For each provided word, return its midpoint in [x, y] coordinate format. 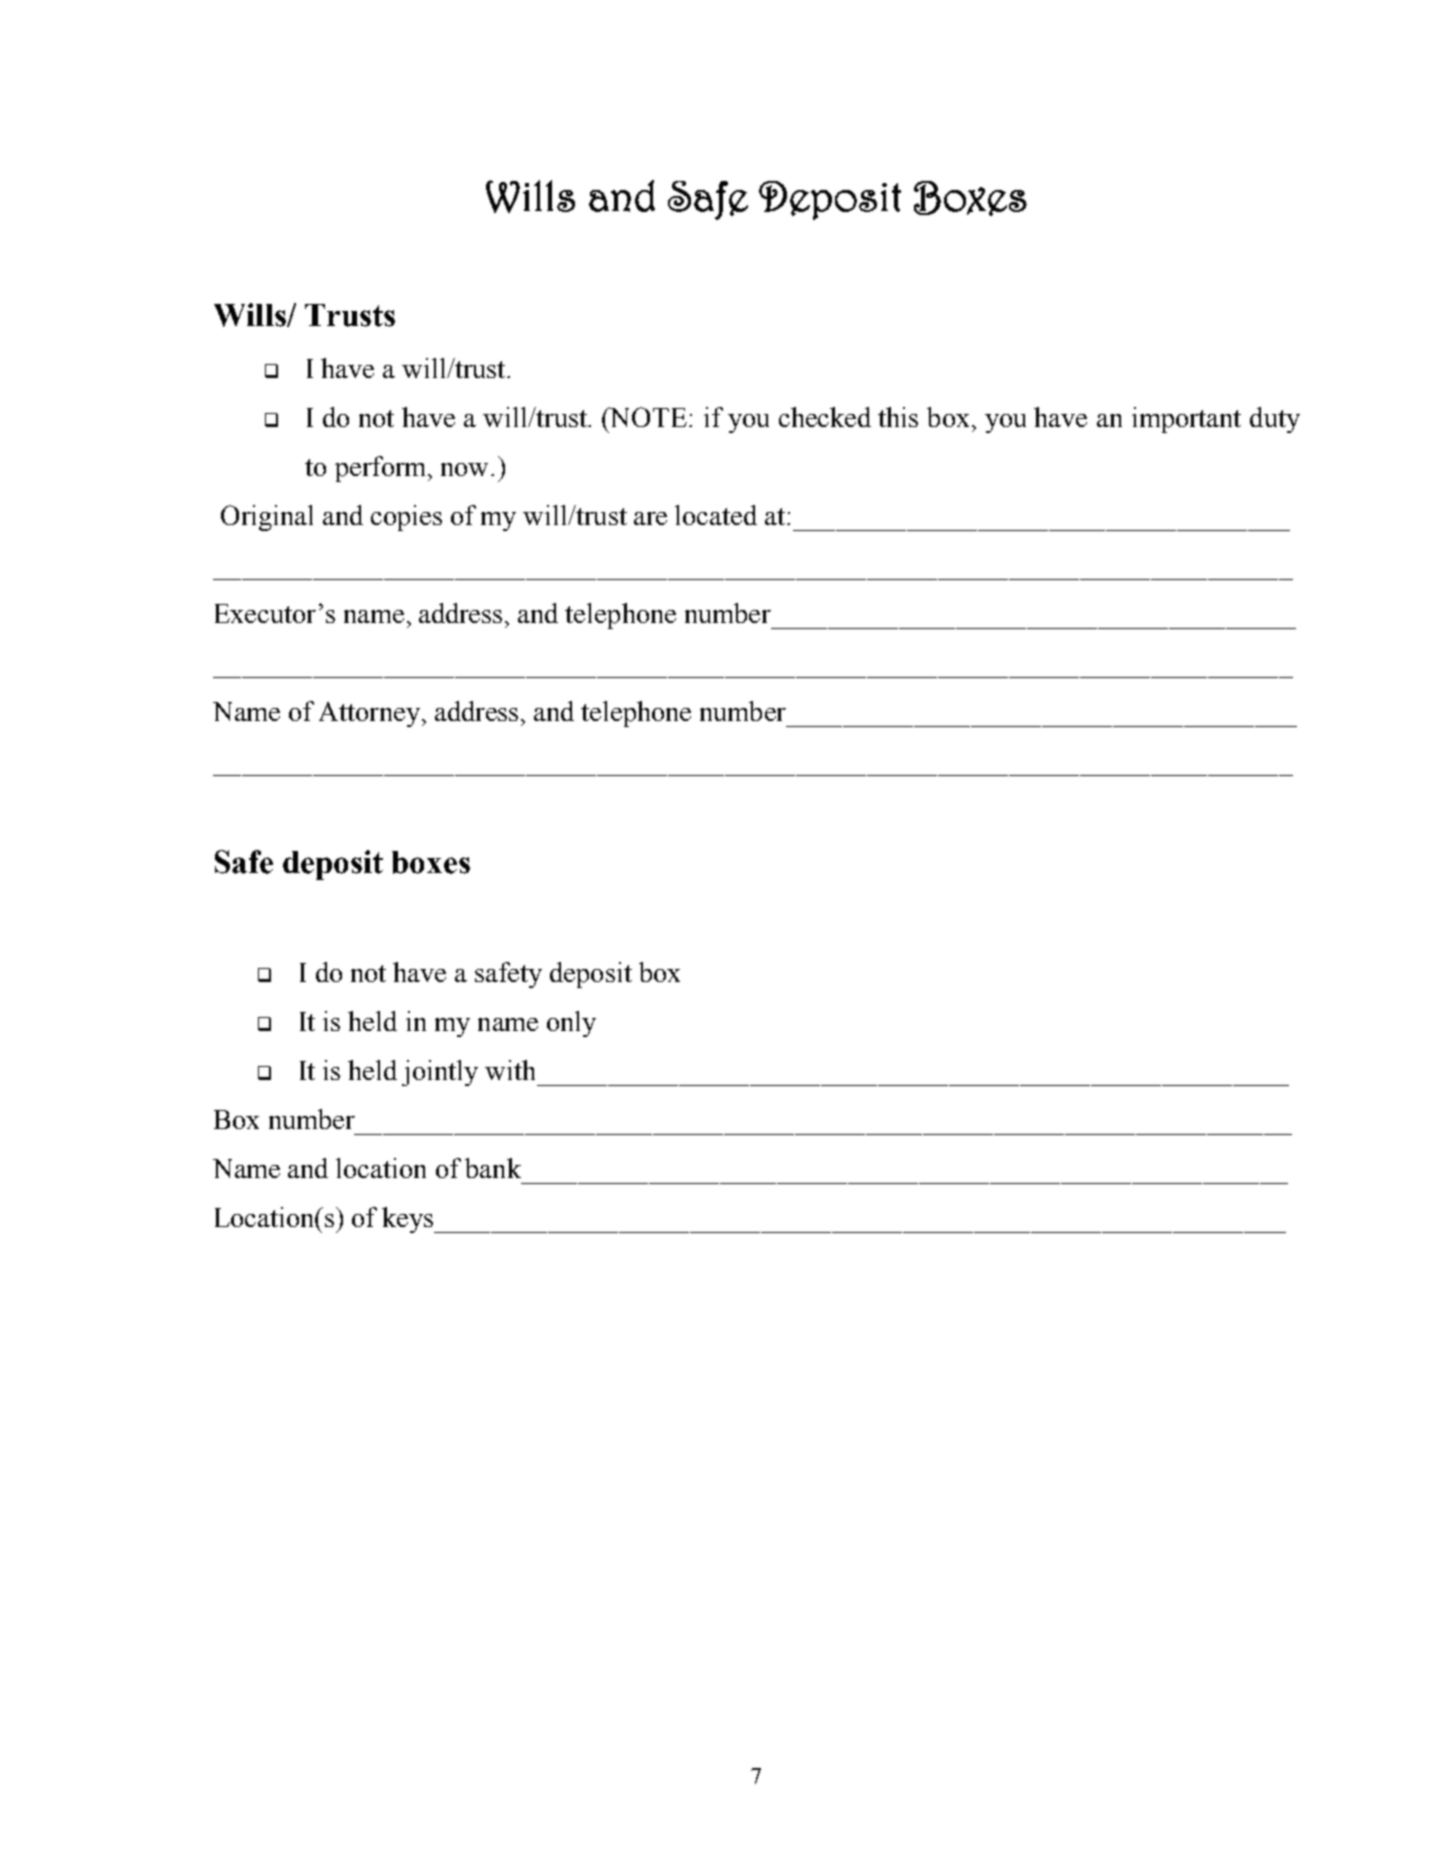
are [650, 518]
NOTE [647, 417]
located [716, 515]
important [1186, 420]
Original [267, 518]
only [571, 1024]
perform [382, 469]
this [898, 417]
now [466, 469]
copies [406, 518]
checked [825, 417]
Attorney [369, 714]
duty [1275, 420]
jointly [440, 1073]
